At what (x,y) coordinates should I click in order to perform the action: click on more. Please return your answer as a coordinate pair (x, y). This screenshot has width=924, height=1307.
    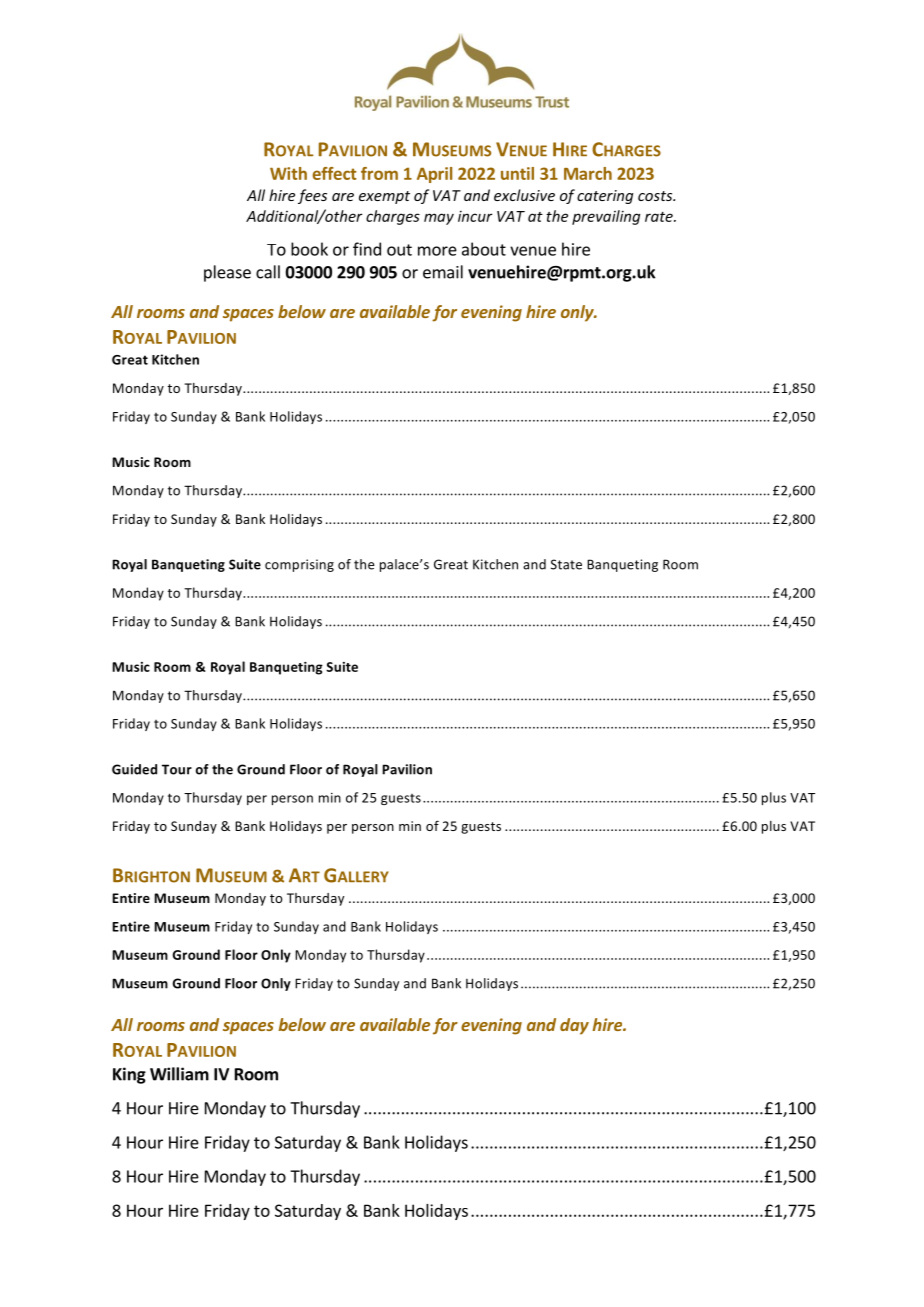
    Looking at the image, I should click on (437, 251).
